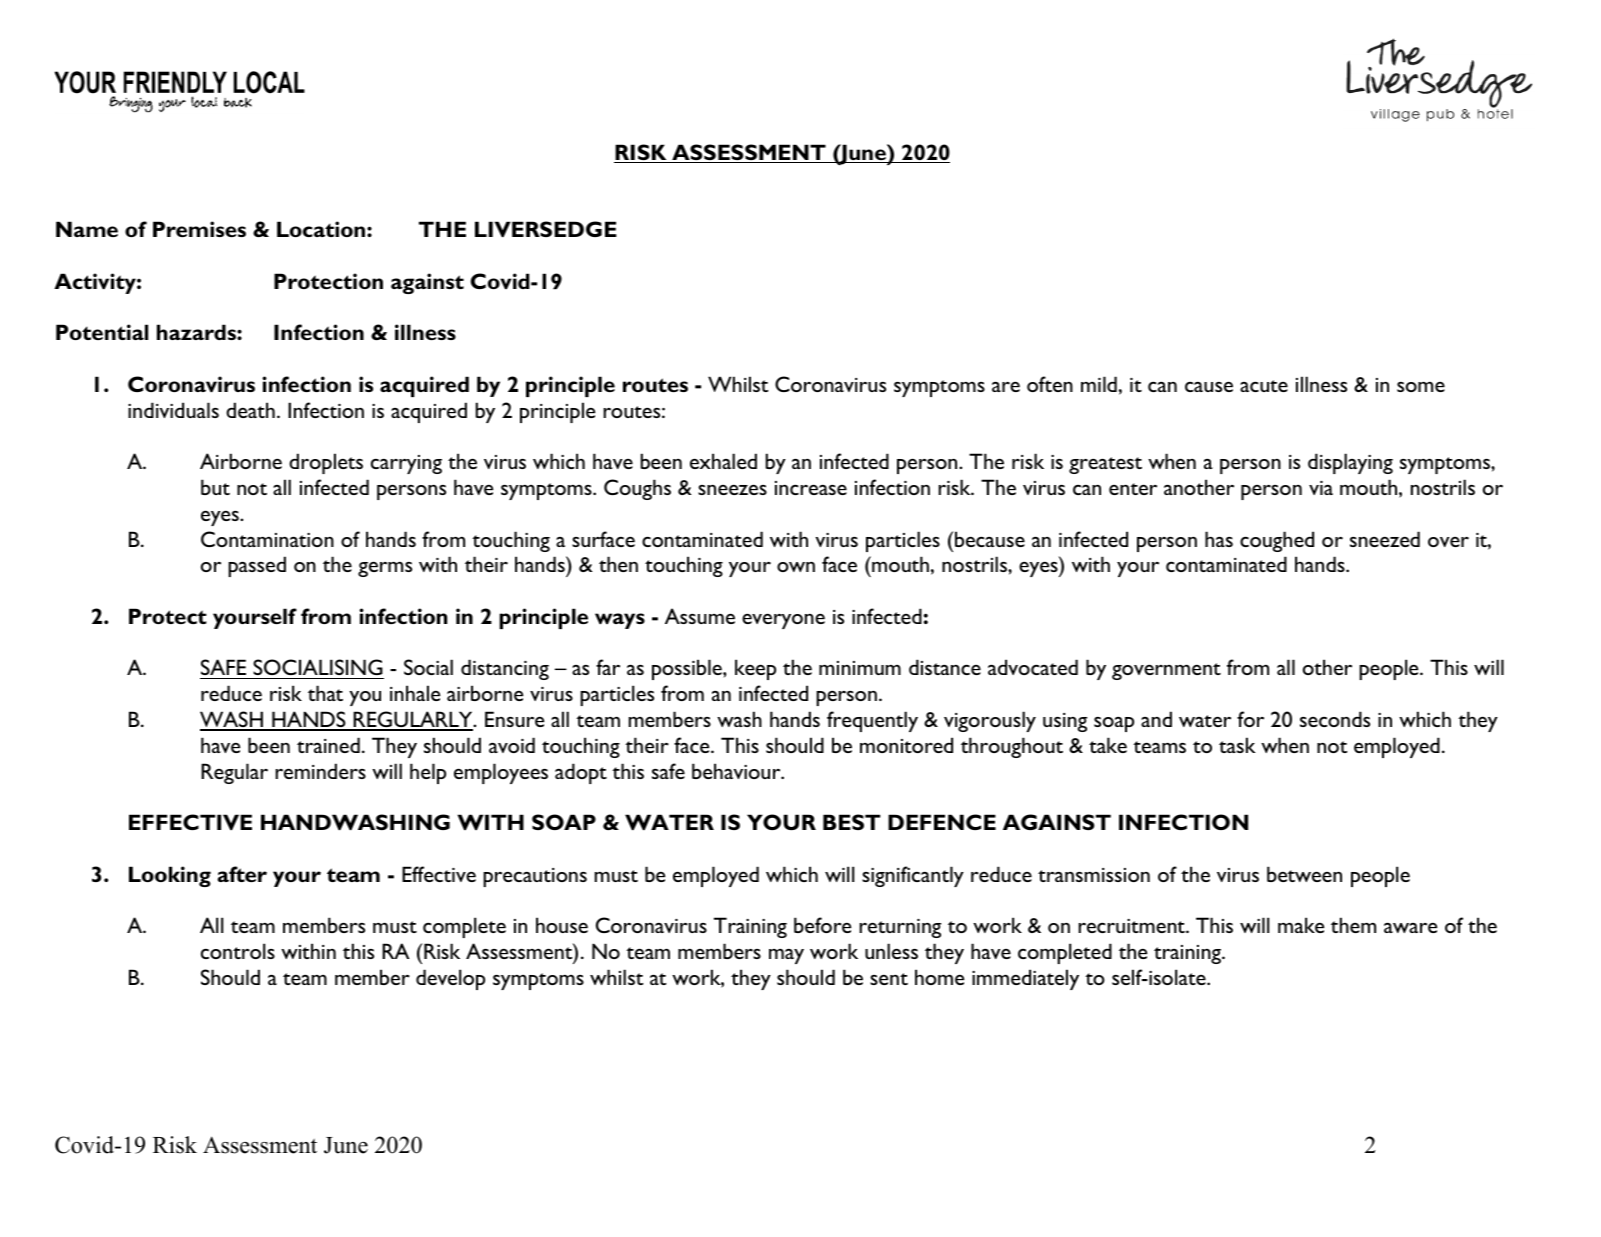  Describe the element at coordinates (1050, 384) in the screenshot. I see `often` at that location.
